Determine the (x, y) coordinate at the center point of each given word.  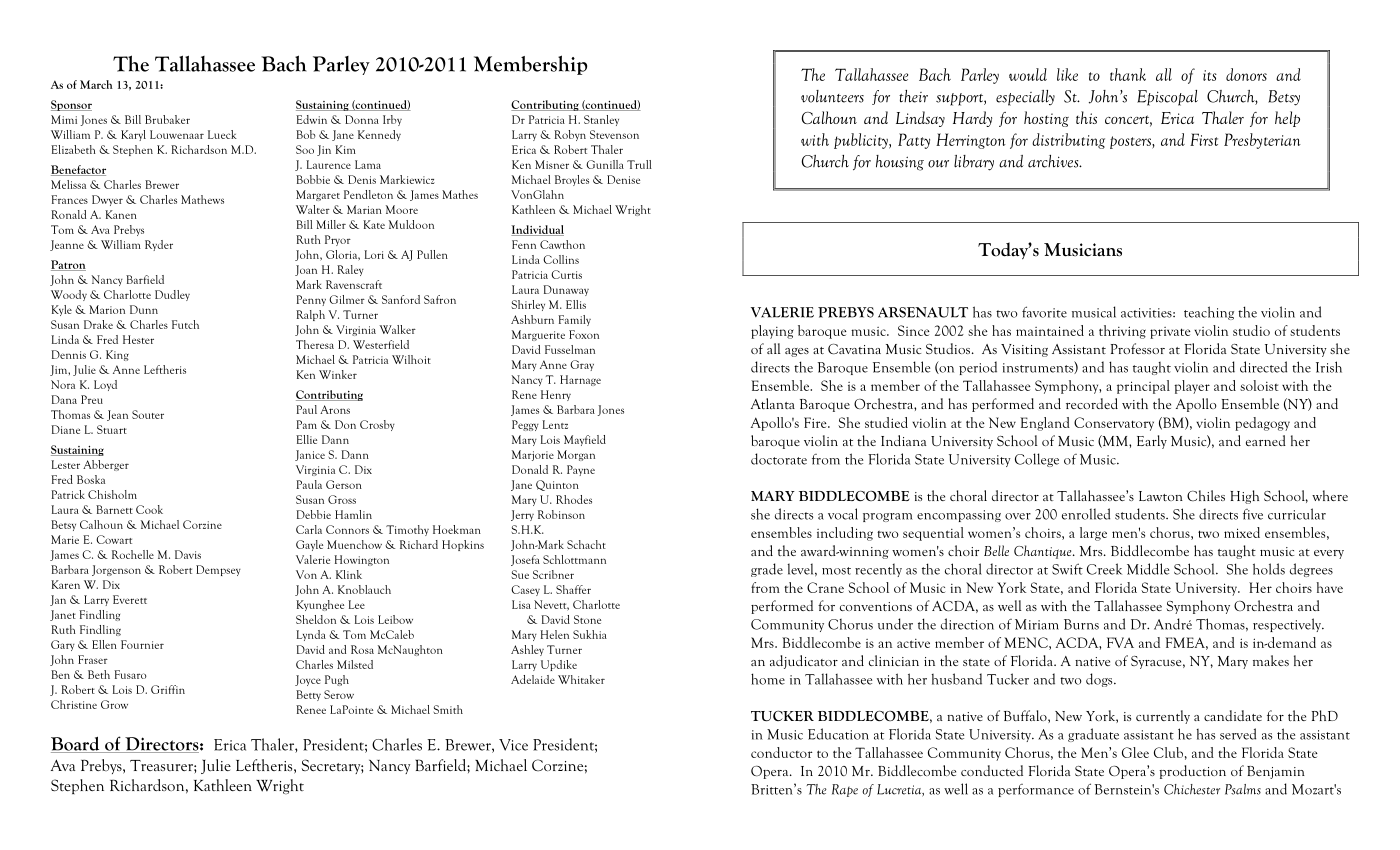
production (1192, 772)
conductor (781, 752)
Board (76, 745)
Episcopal (1167, 98)
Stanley (601, 120)
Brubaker (167, 119)
